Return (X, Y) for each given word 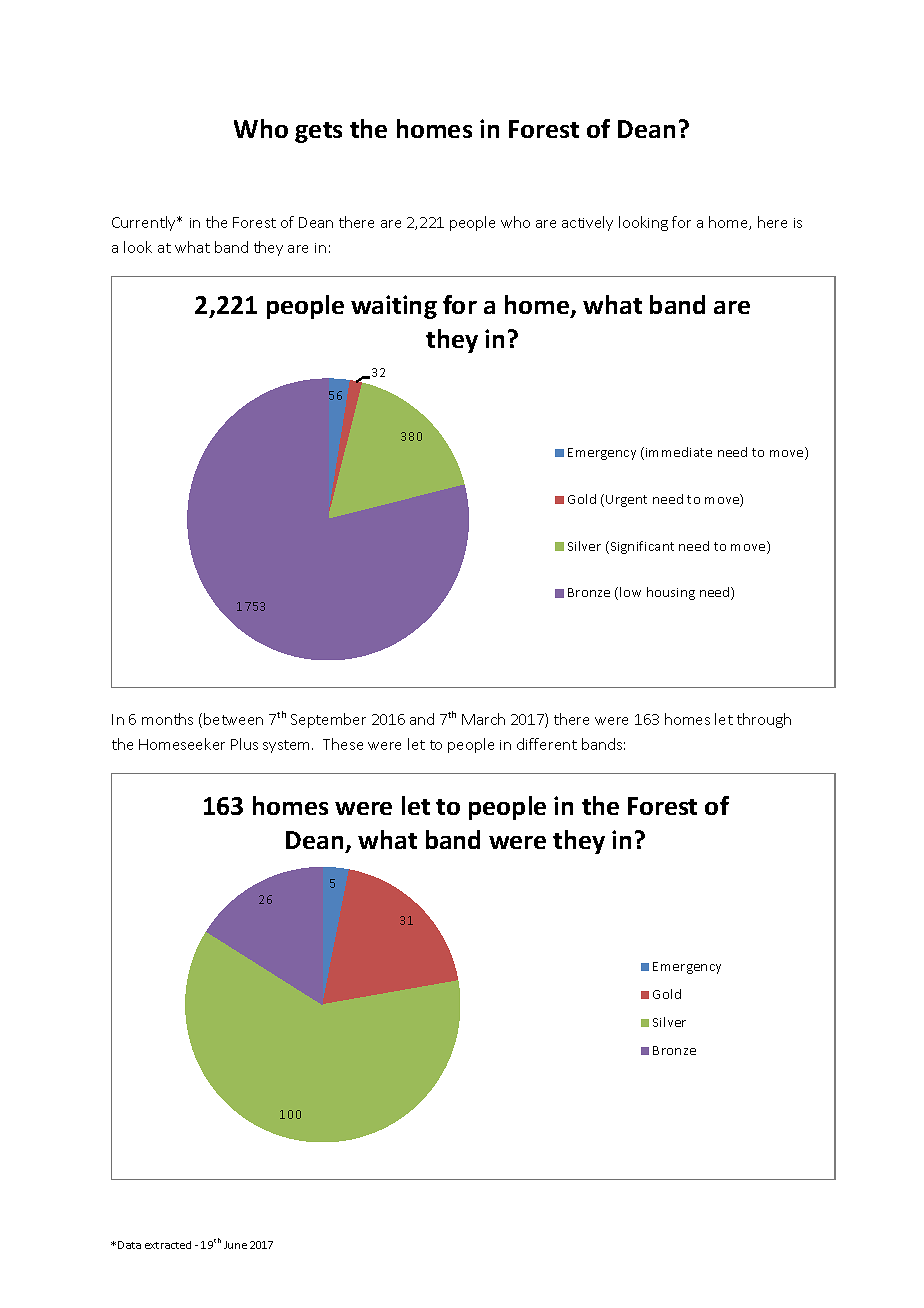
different (547, 744)
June (235, 1245)
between (233, 719)
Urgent (626, 501)
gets (318, 132)
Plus (244, 744)
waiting (394, 307)
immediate (679, 452)
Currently (145, 223)
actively (587, 223)
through (764, 720)
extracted (168, 1245)
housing (671, 593)
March (483, 719)
